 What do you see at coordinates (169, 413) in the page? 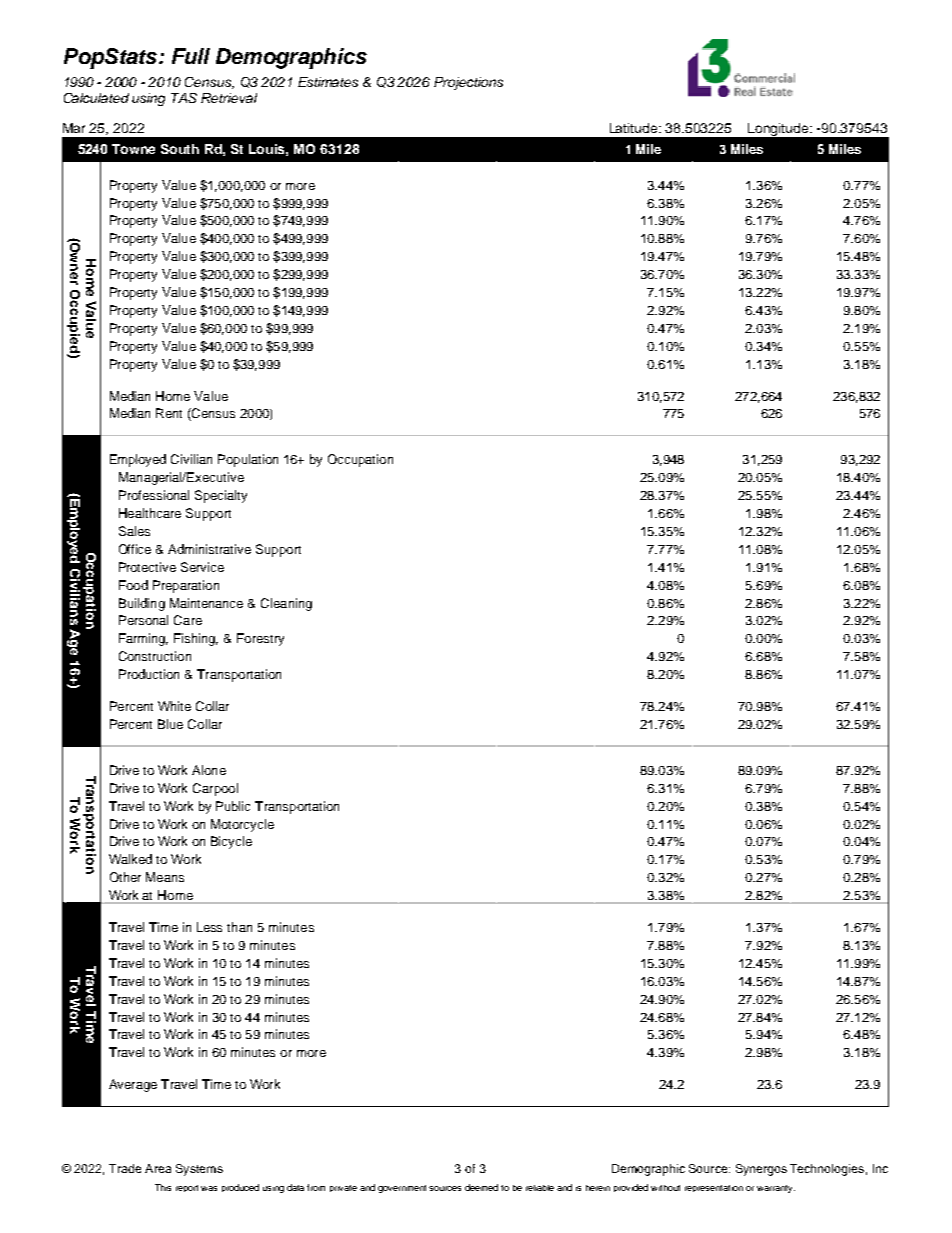
I see `Rent` at bounding box center [169, 413].
